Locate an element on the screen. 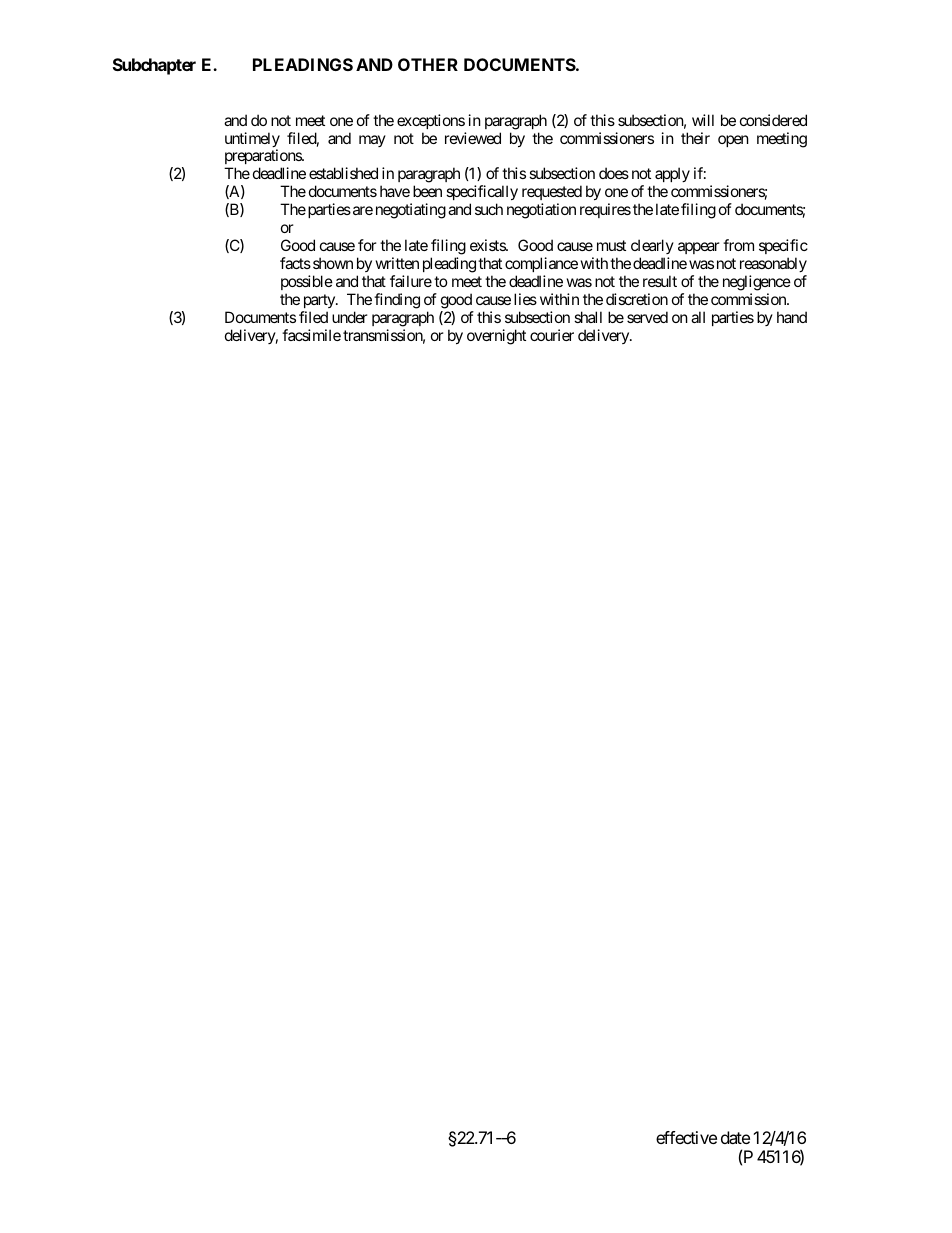 This screenshot has width=952, height=1233. effective is located at coordinates (686, 1137).
